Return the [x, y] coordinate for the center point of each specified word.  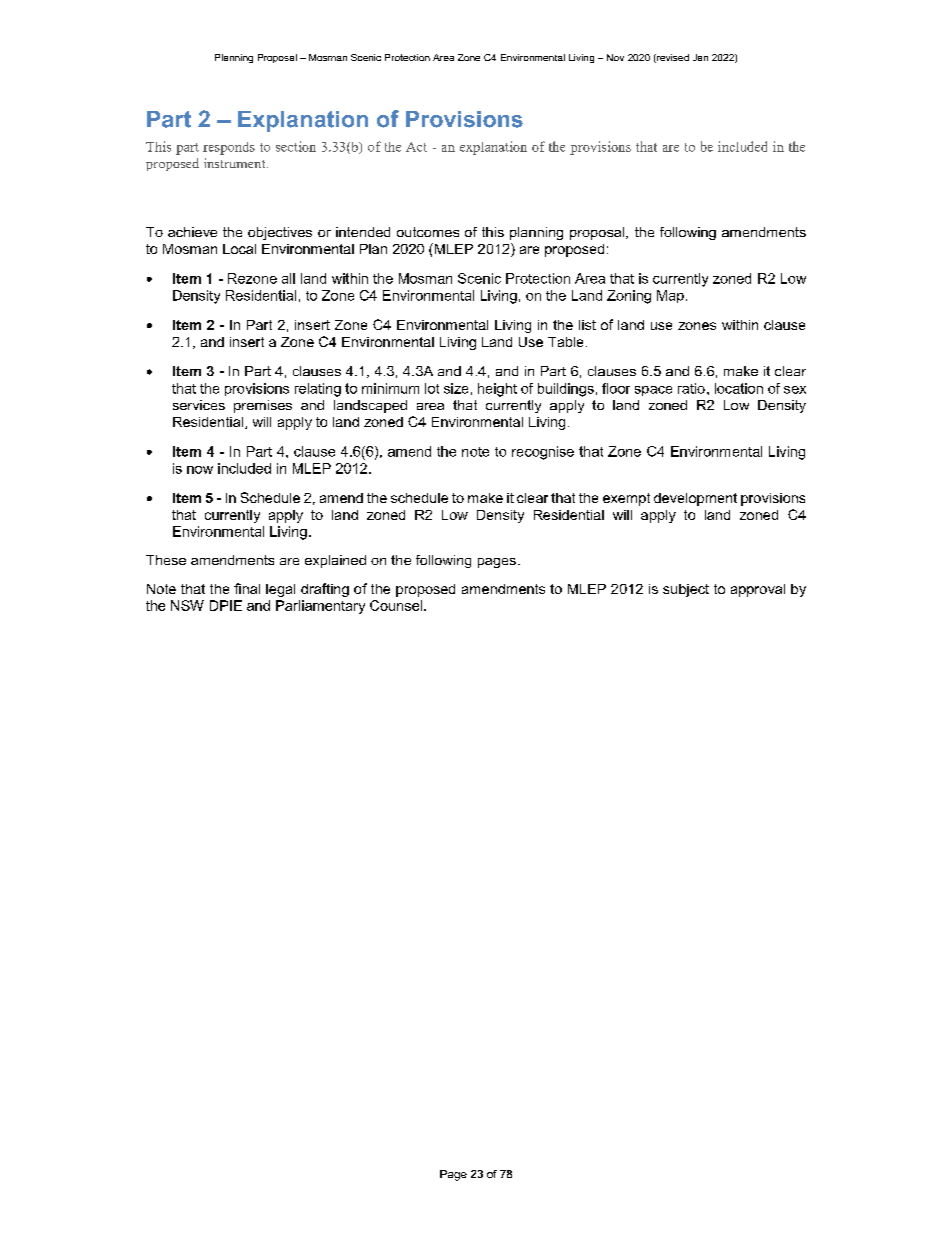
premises [263, 406]
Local [239, 249]
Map [670, 296]
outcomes [428, 232]
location [739, 388]
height [497, 390]
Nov [615, 57]
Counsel [397, 605]
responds [229, 148]
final [247, 588]
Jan [700, 57]
